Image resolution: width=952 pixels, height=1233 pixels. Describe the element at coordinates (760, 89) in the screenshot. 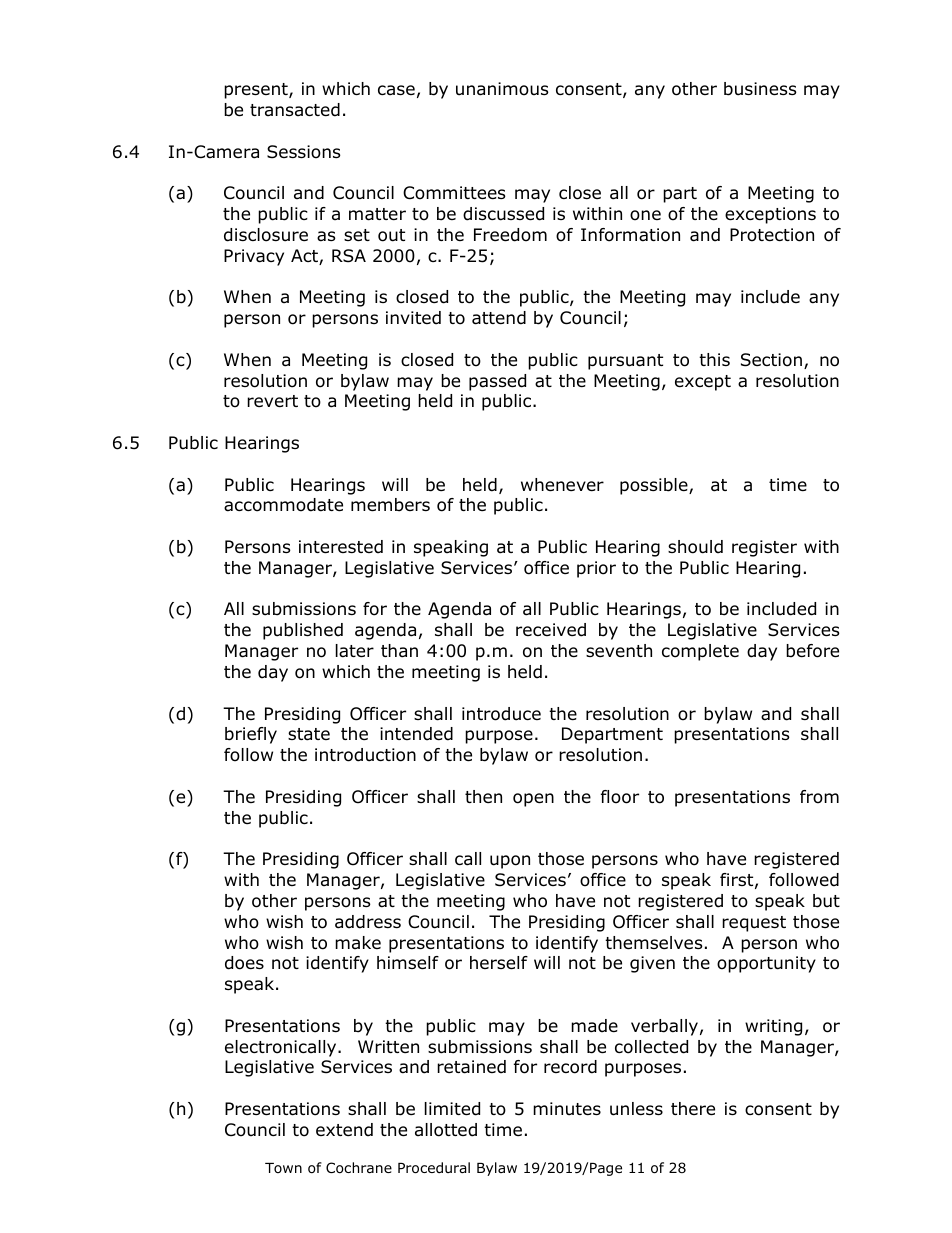

I see `business` at that location.
